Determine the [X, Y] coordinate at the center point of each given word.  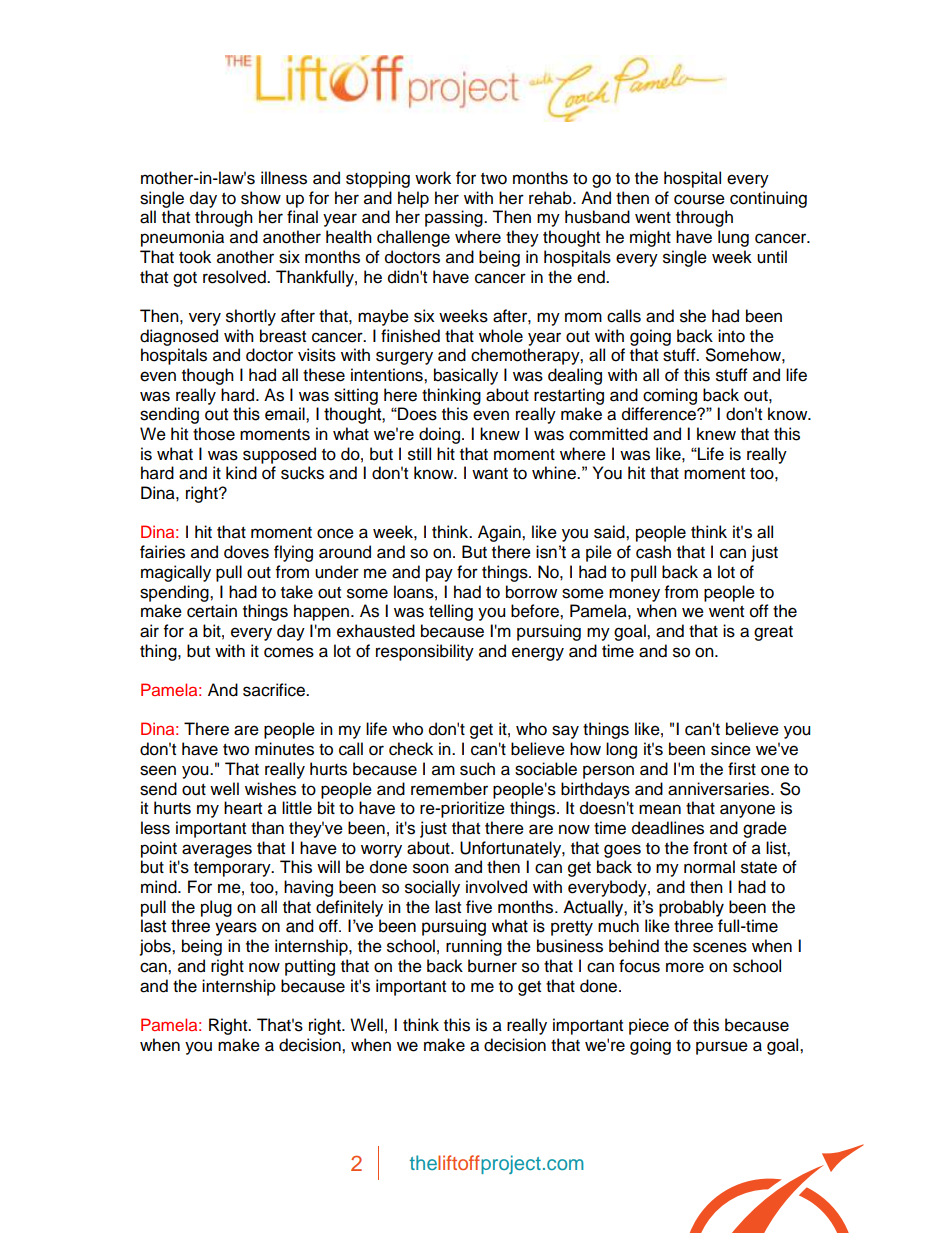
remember [449, 789]
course [699, 199]
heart [243, 808]
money [634, 595]
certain [212, 611]
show [261, 198]
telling [451, 612]
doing [439, 435]
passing [455, 218]
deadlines [668, 828]
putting [310, 967]
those [214, 434]
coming [670, 396]
